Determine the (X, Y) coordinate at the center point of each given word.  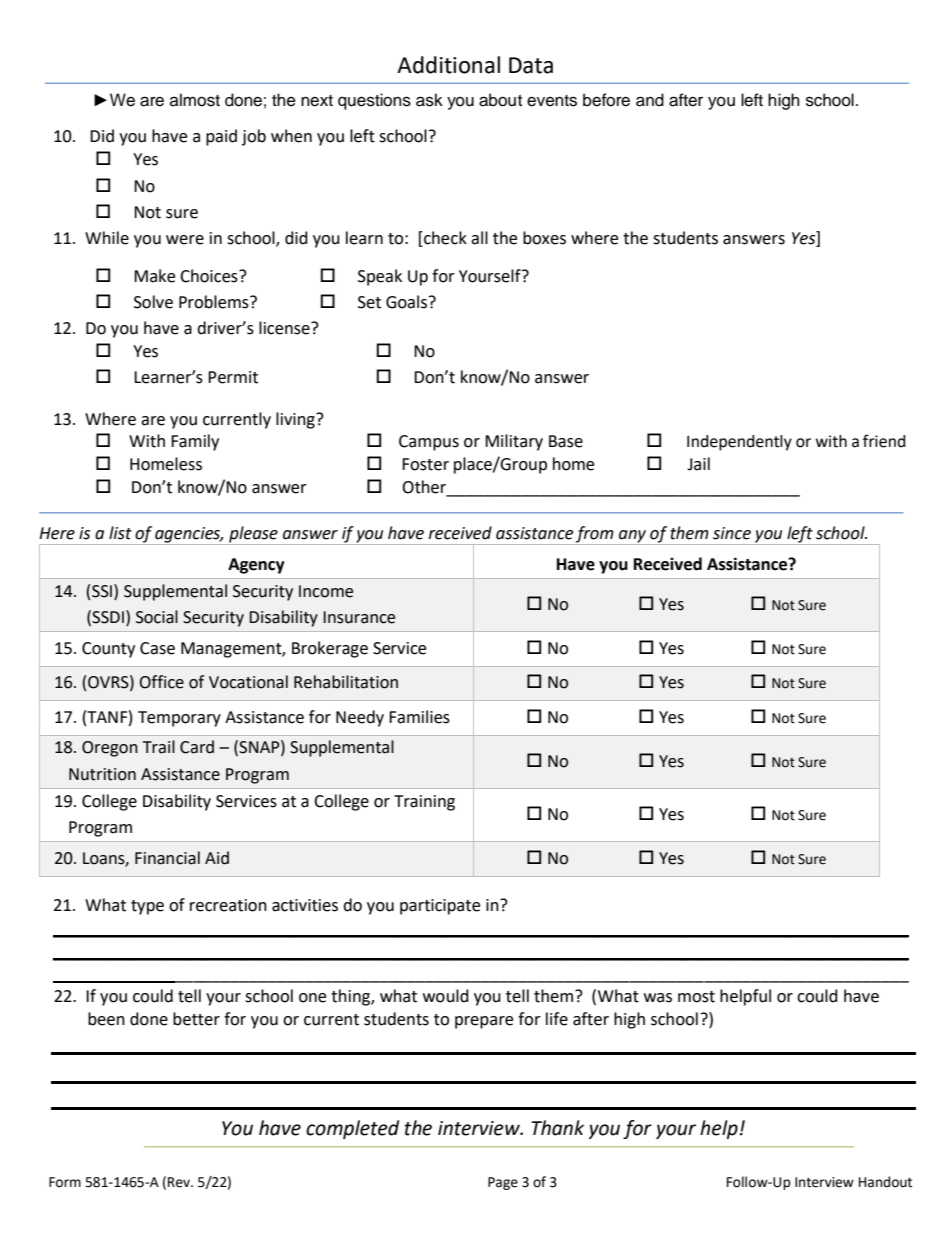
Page (503, 1183)
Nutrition (102, 774)
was (658, 998)
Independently (739, 443)
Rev (180, 1182)
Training (424, 803)
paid (221, 137)
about (500, 100)
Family (195, 442)
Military (514, 442)
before (606, 100)
